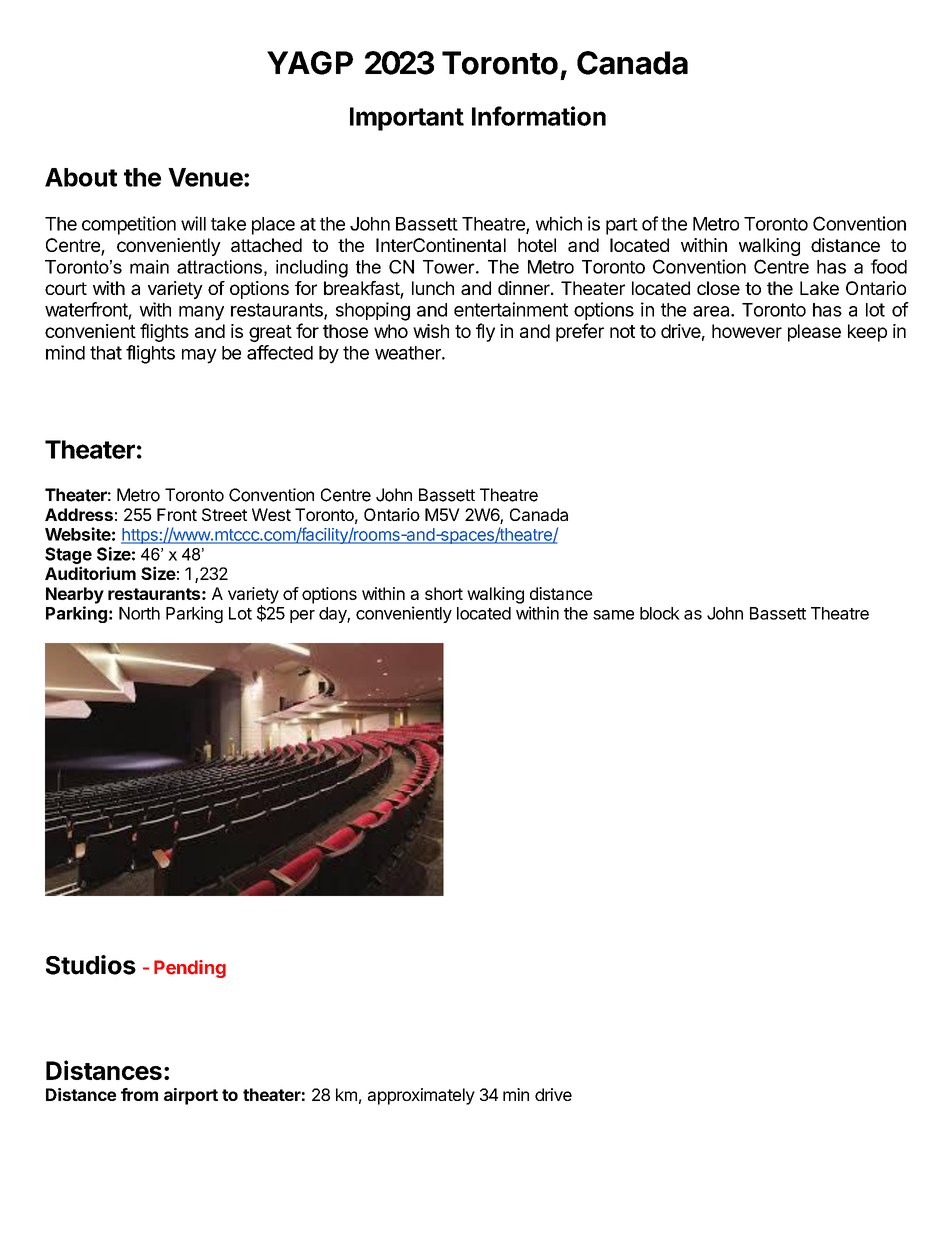  What do you see at coordinates (660, 613) in the page?
I see `block` at bounding box center [660, 613].
